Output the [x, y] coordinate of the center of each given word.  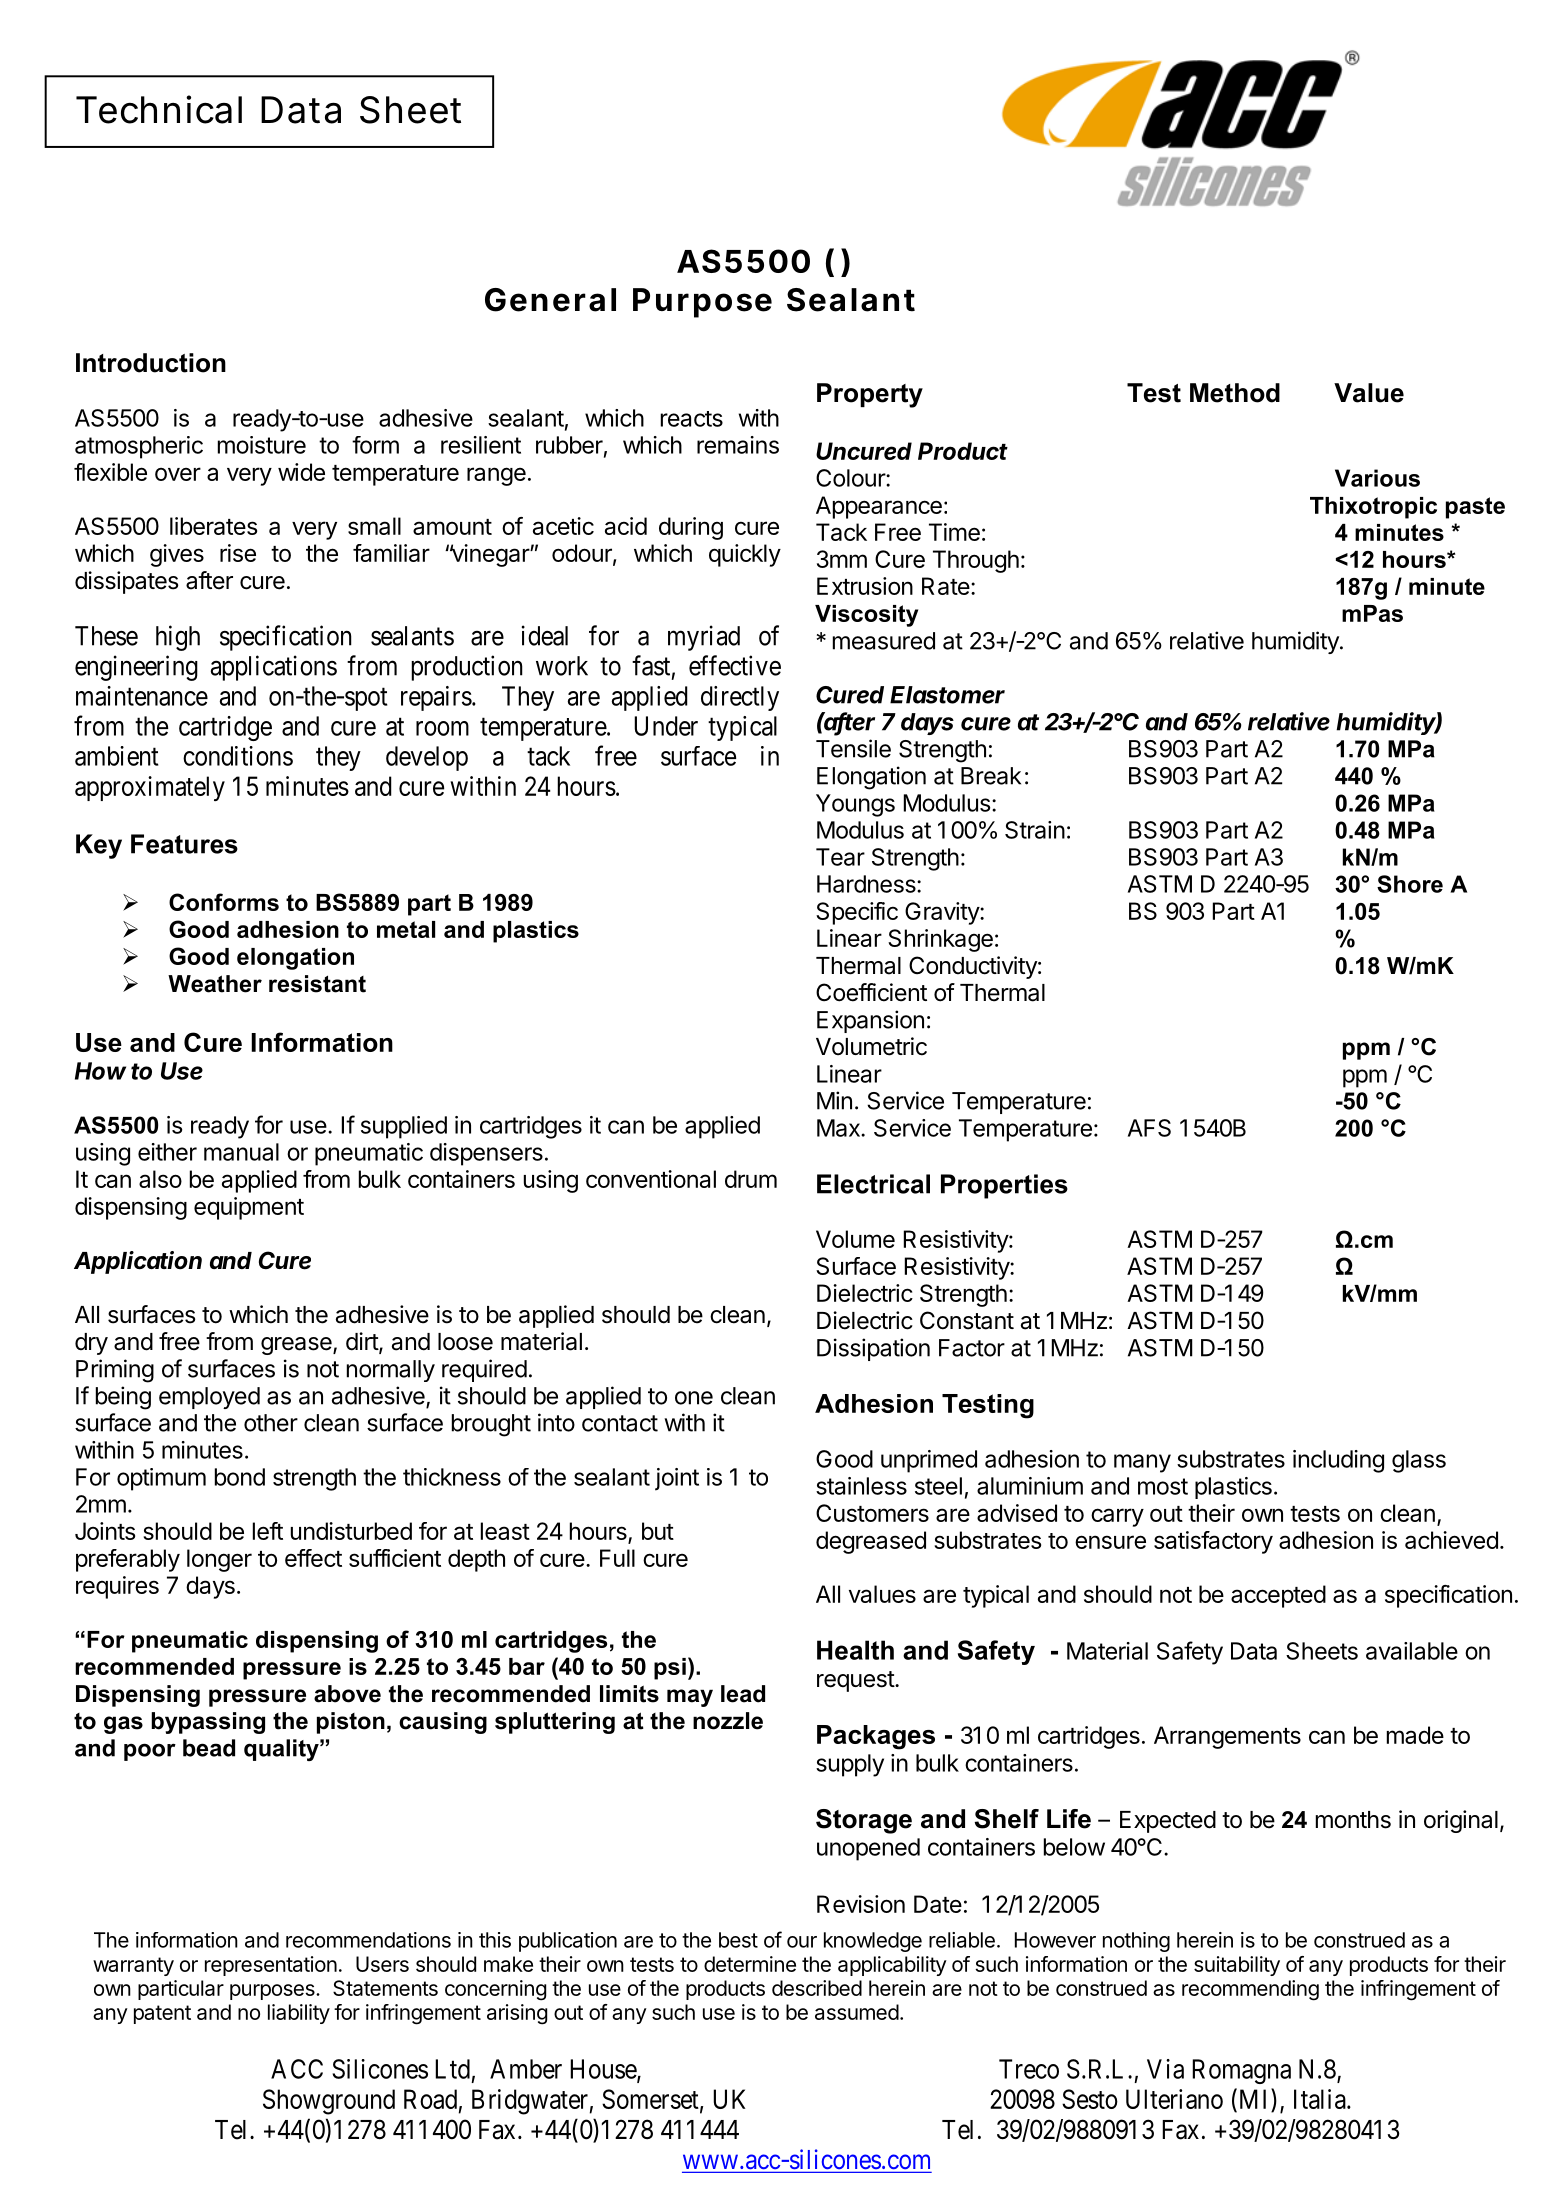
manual [241, 1152]
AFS [1149, 1128]
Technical [159, 109]
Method [1235, 393]
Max [839, 1128]
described [817, 1988]
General [550, 300]
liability [299, 2014]
